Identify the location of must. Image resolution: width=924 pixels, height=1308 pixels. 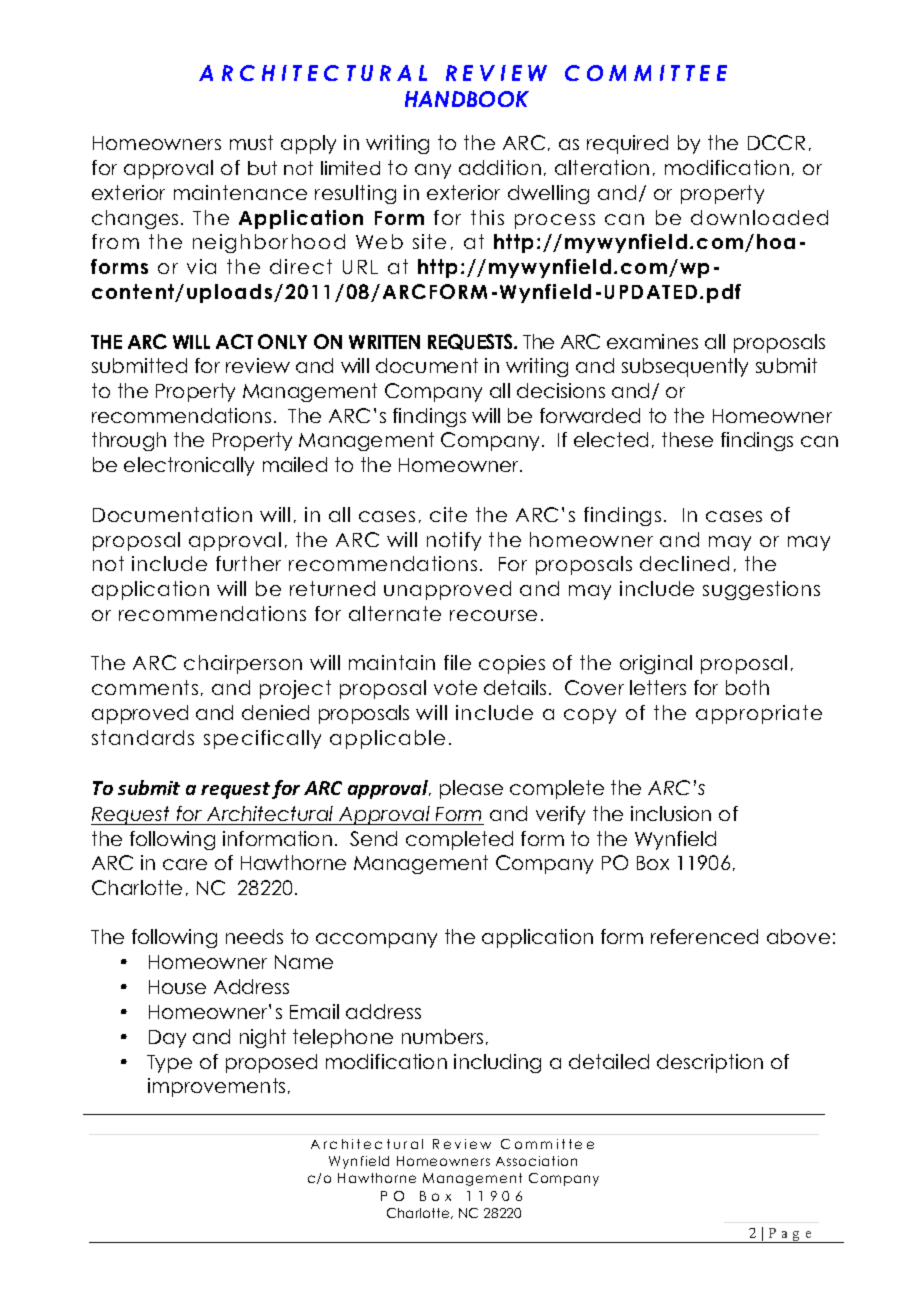
(251, 142).
